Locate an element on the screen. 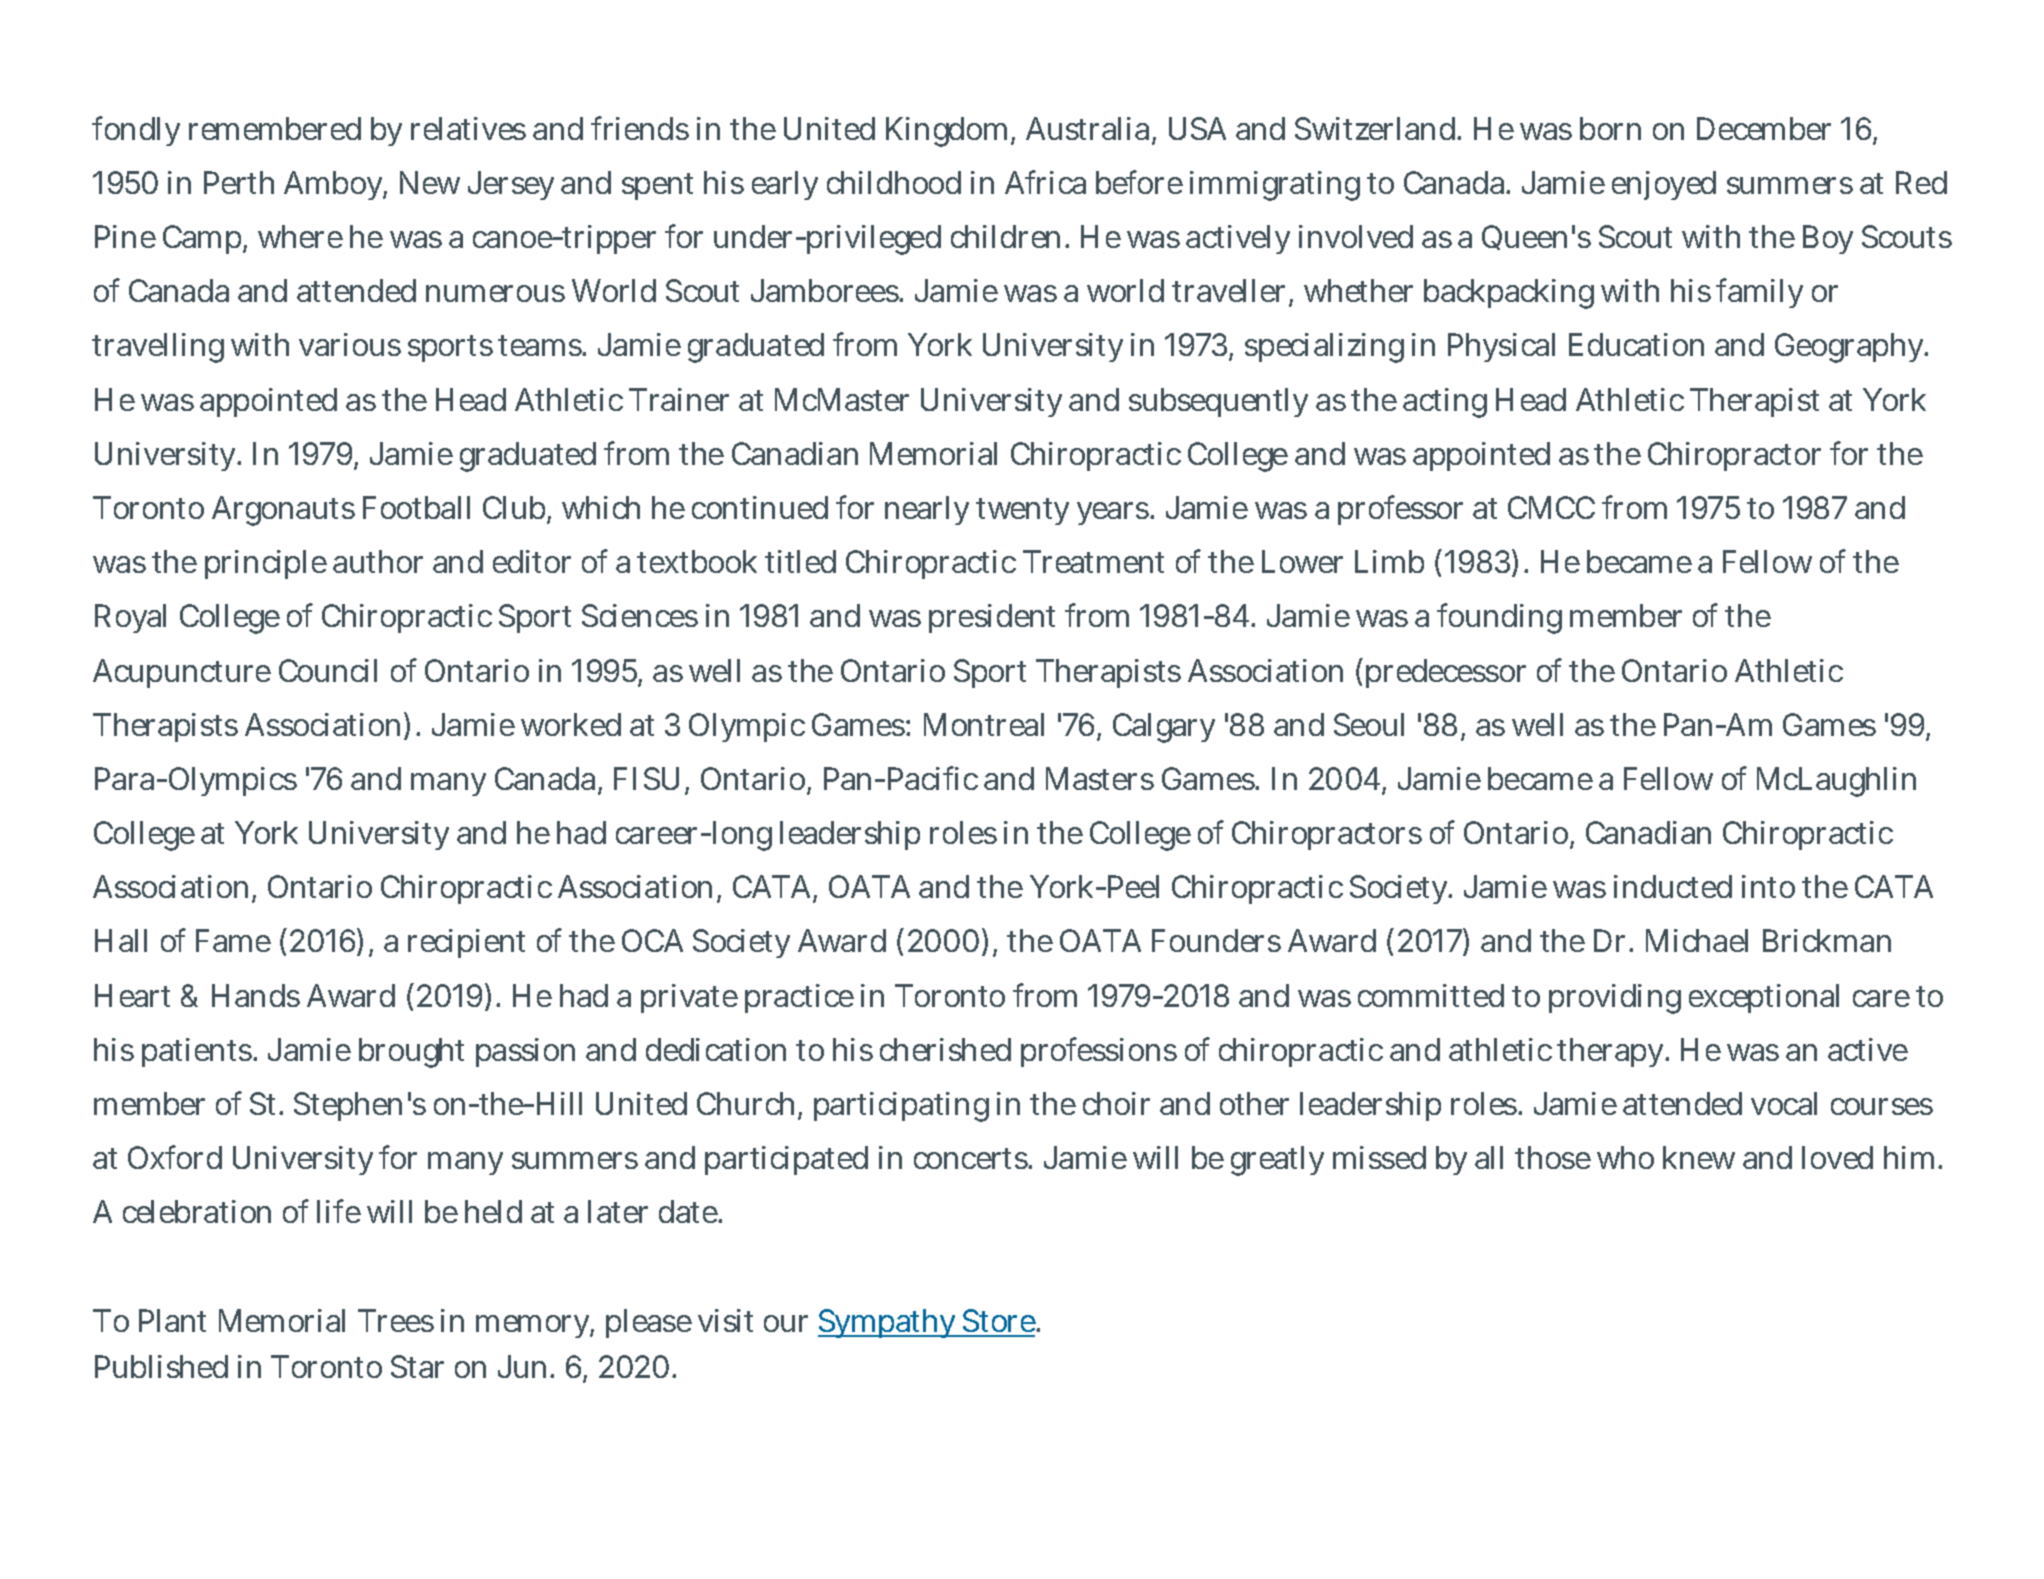  therapy is located at coordinates (1612, 1052).
